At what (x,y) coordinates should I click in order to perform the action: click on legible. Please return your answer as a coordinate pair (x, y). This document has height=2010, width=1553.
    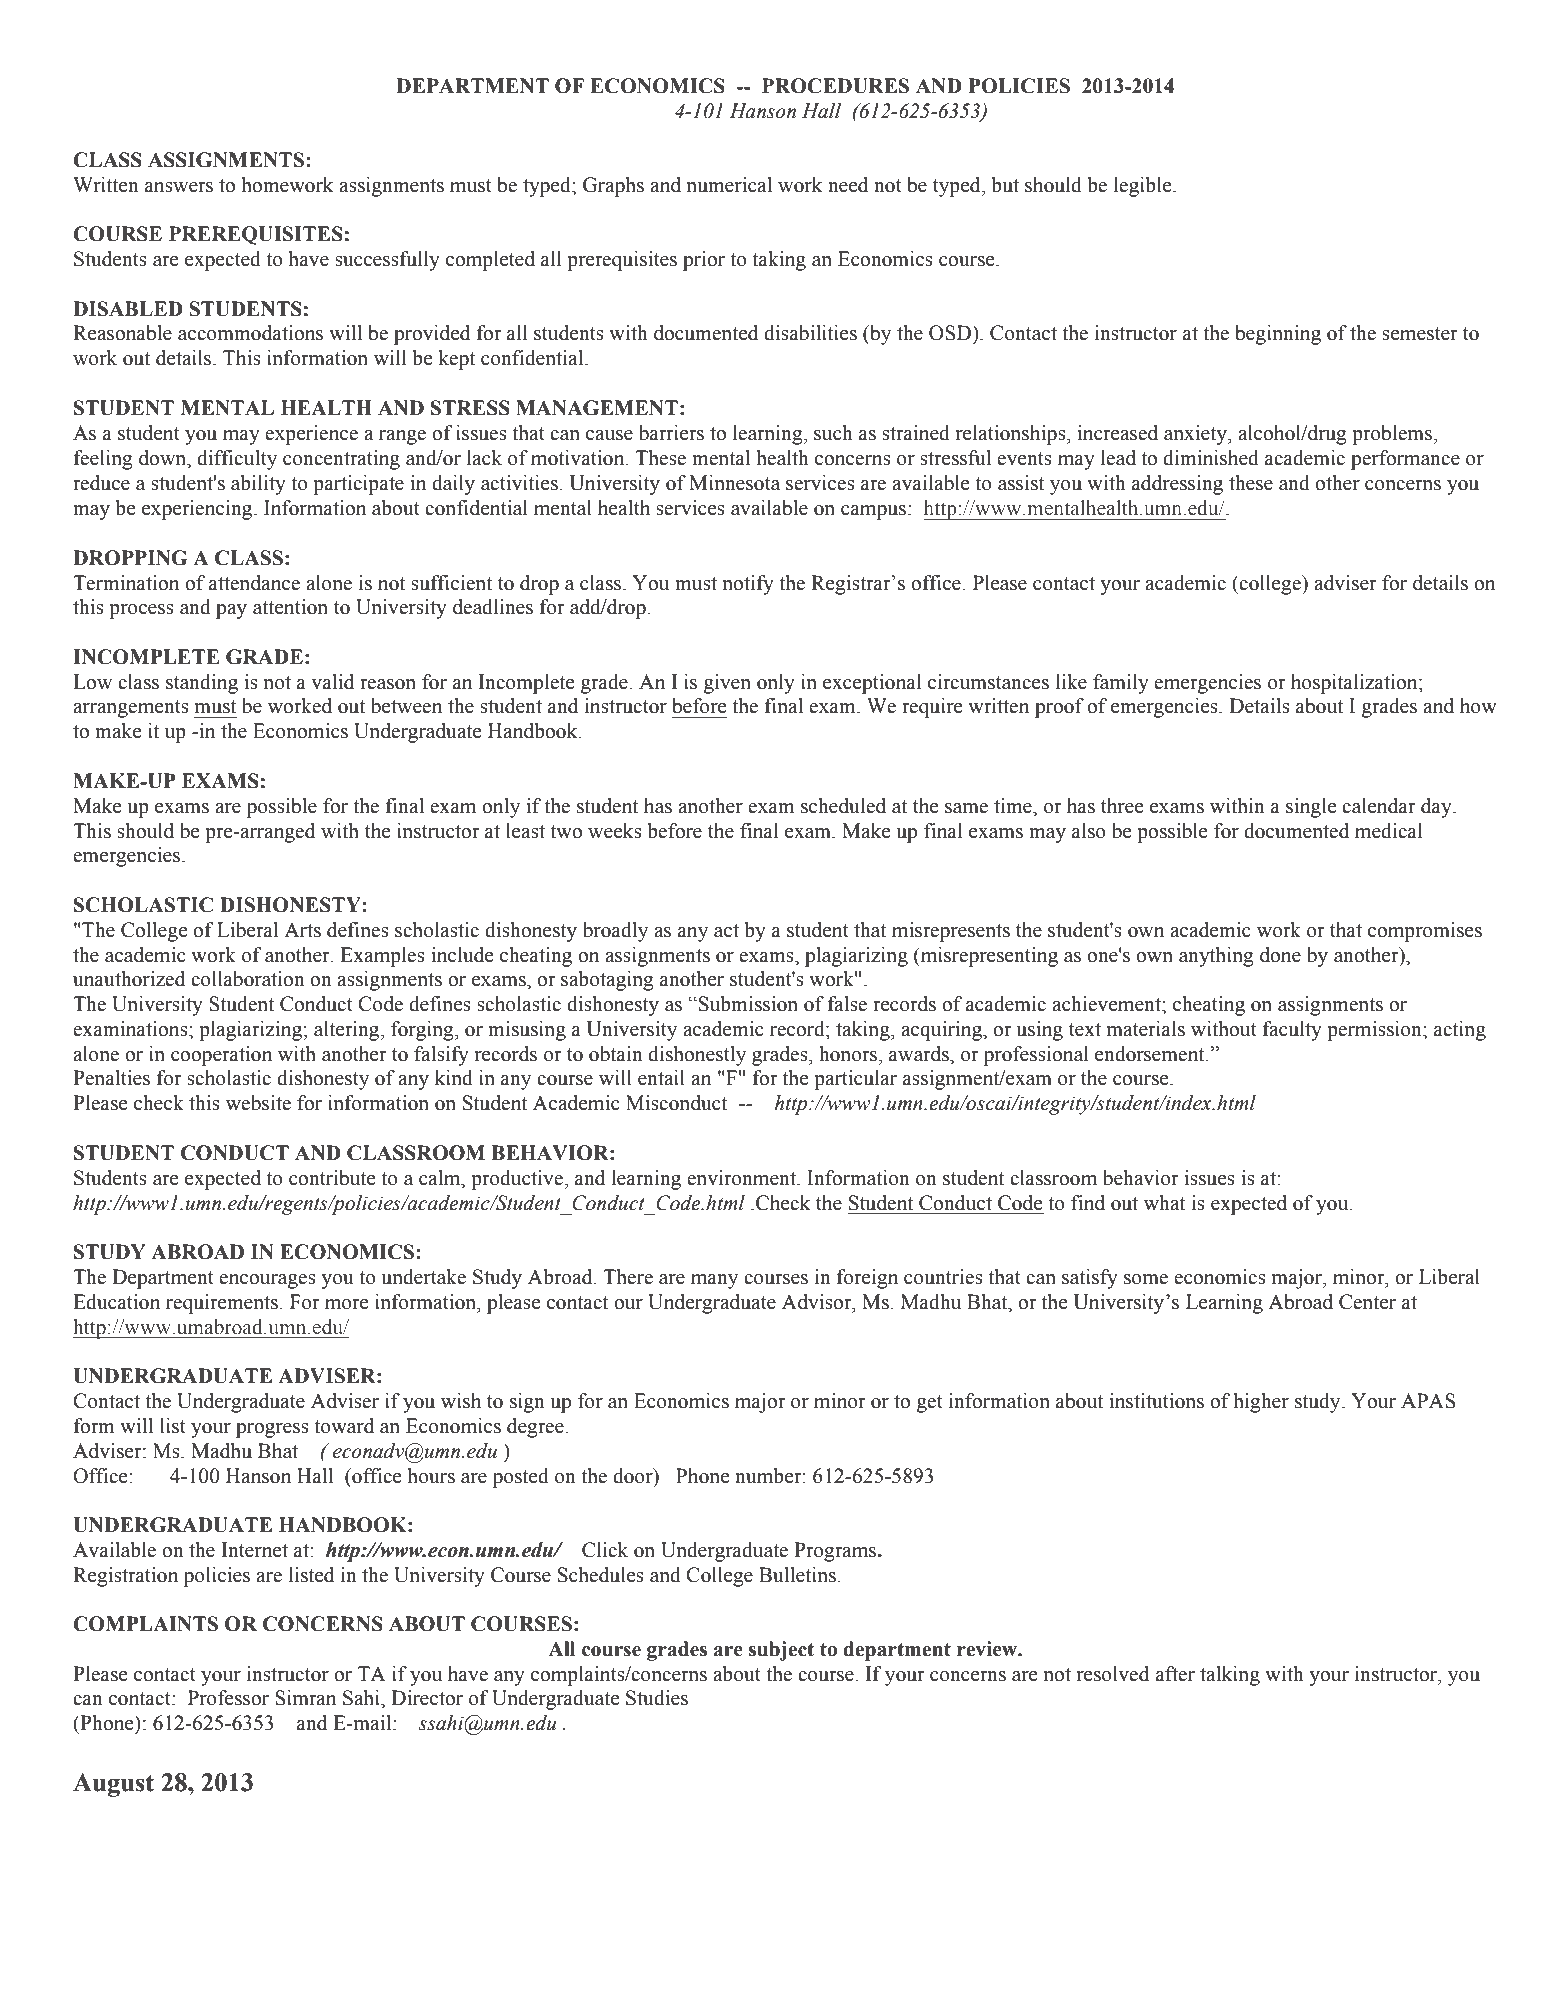
    Looking at the image, I should click on (1144, 187).
